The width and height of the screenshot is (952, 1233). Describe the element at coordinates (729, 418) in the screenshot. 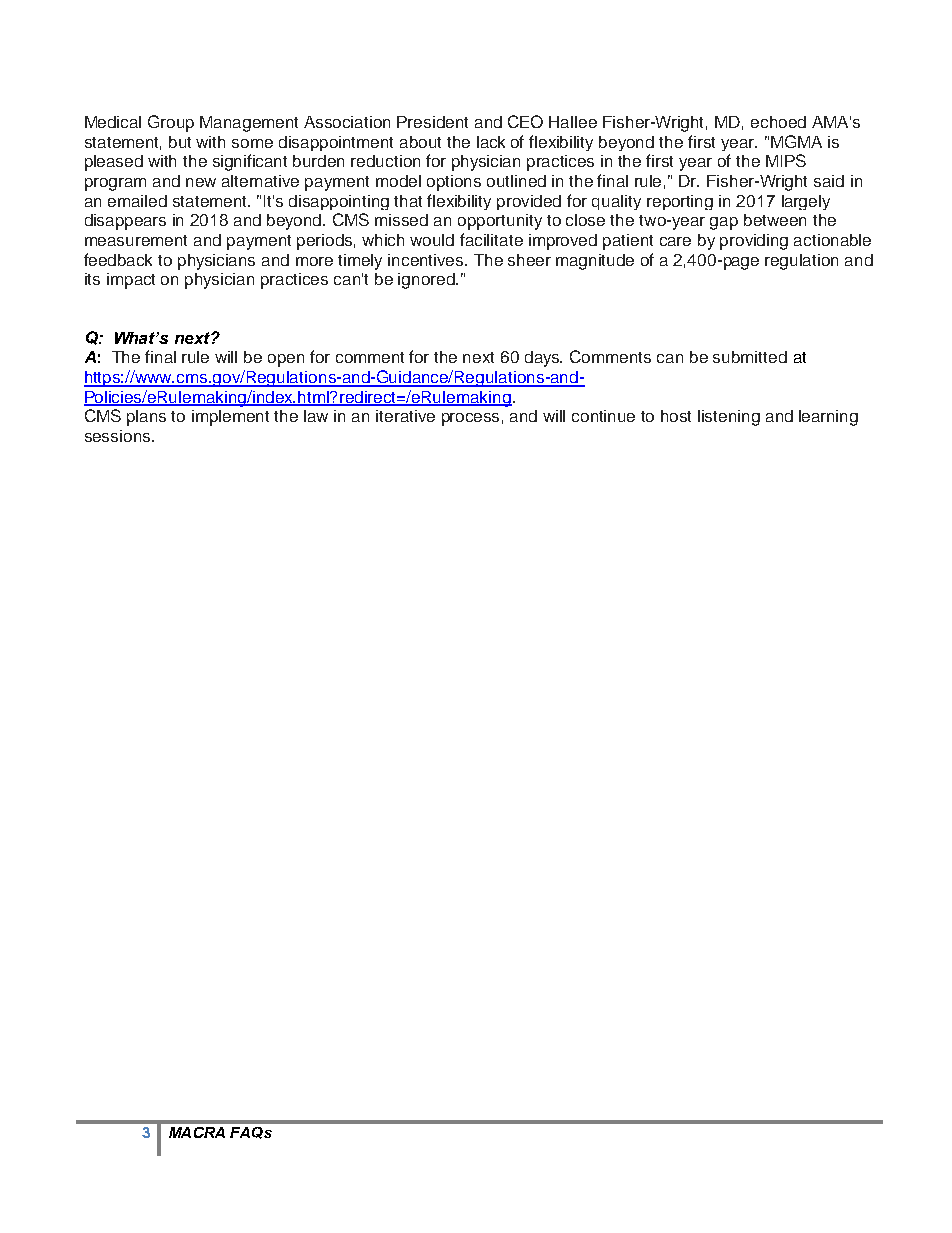

I see `listening` at that location.
